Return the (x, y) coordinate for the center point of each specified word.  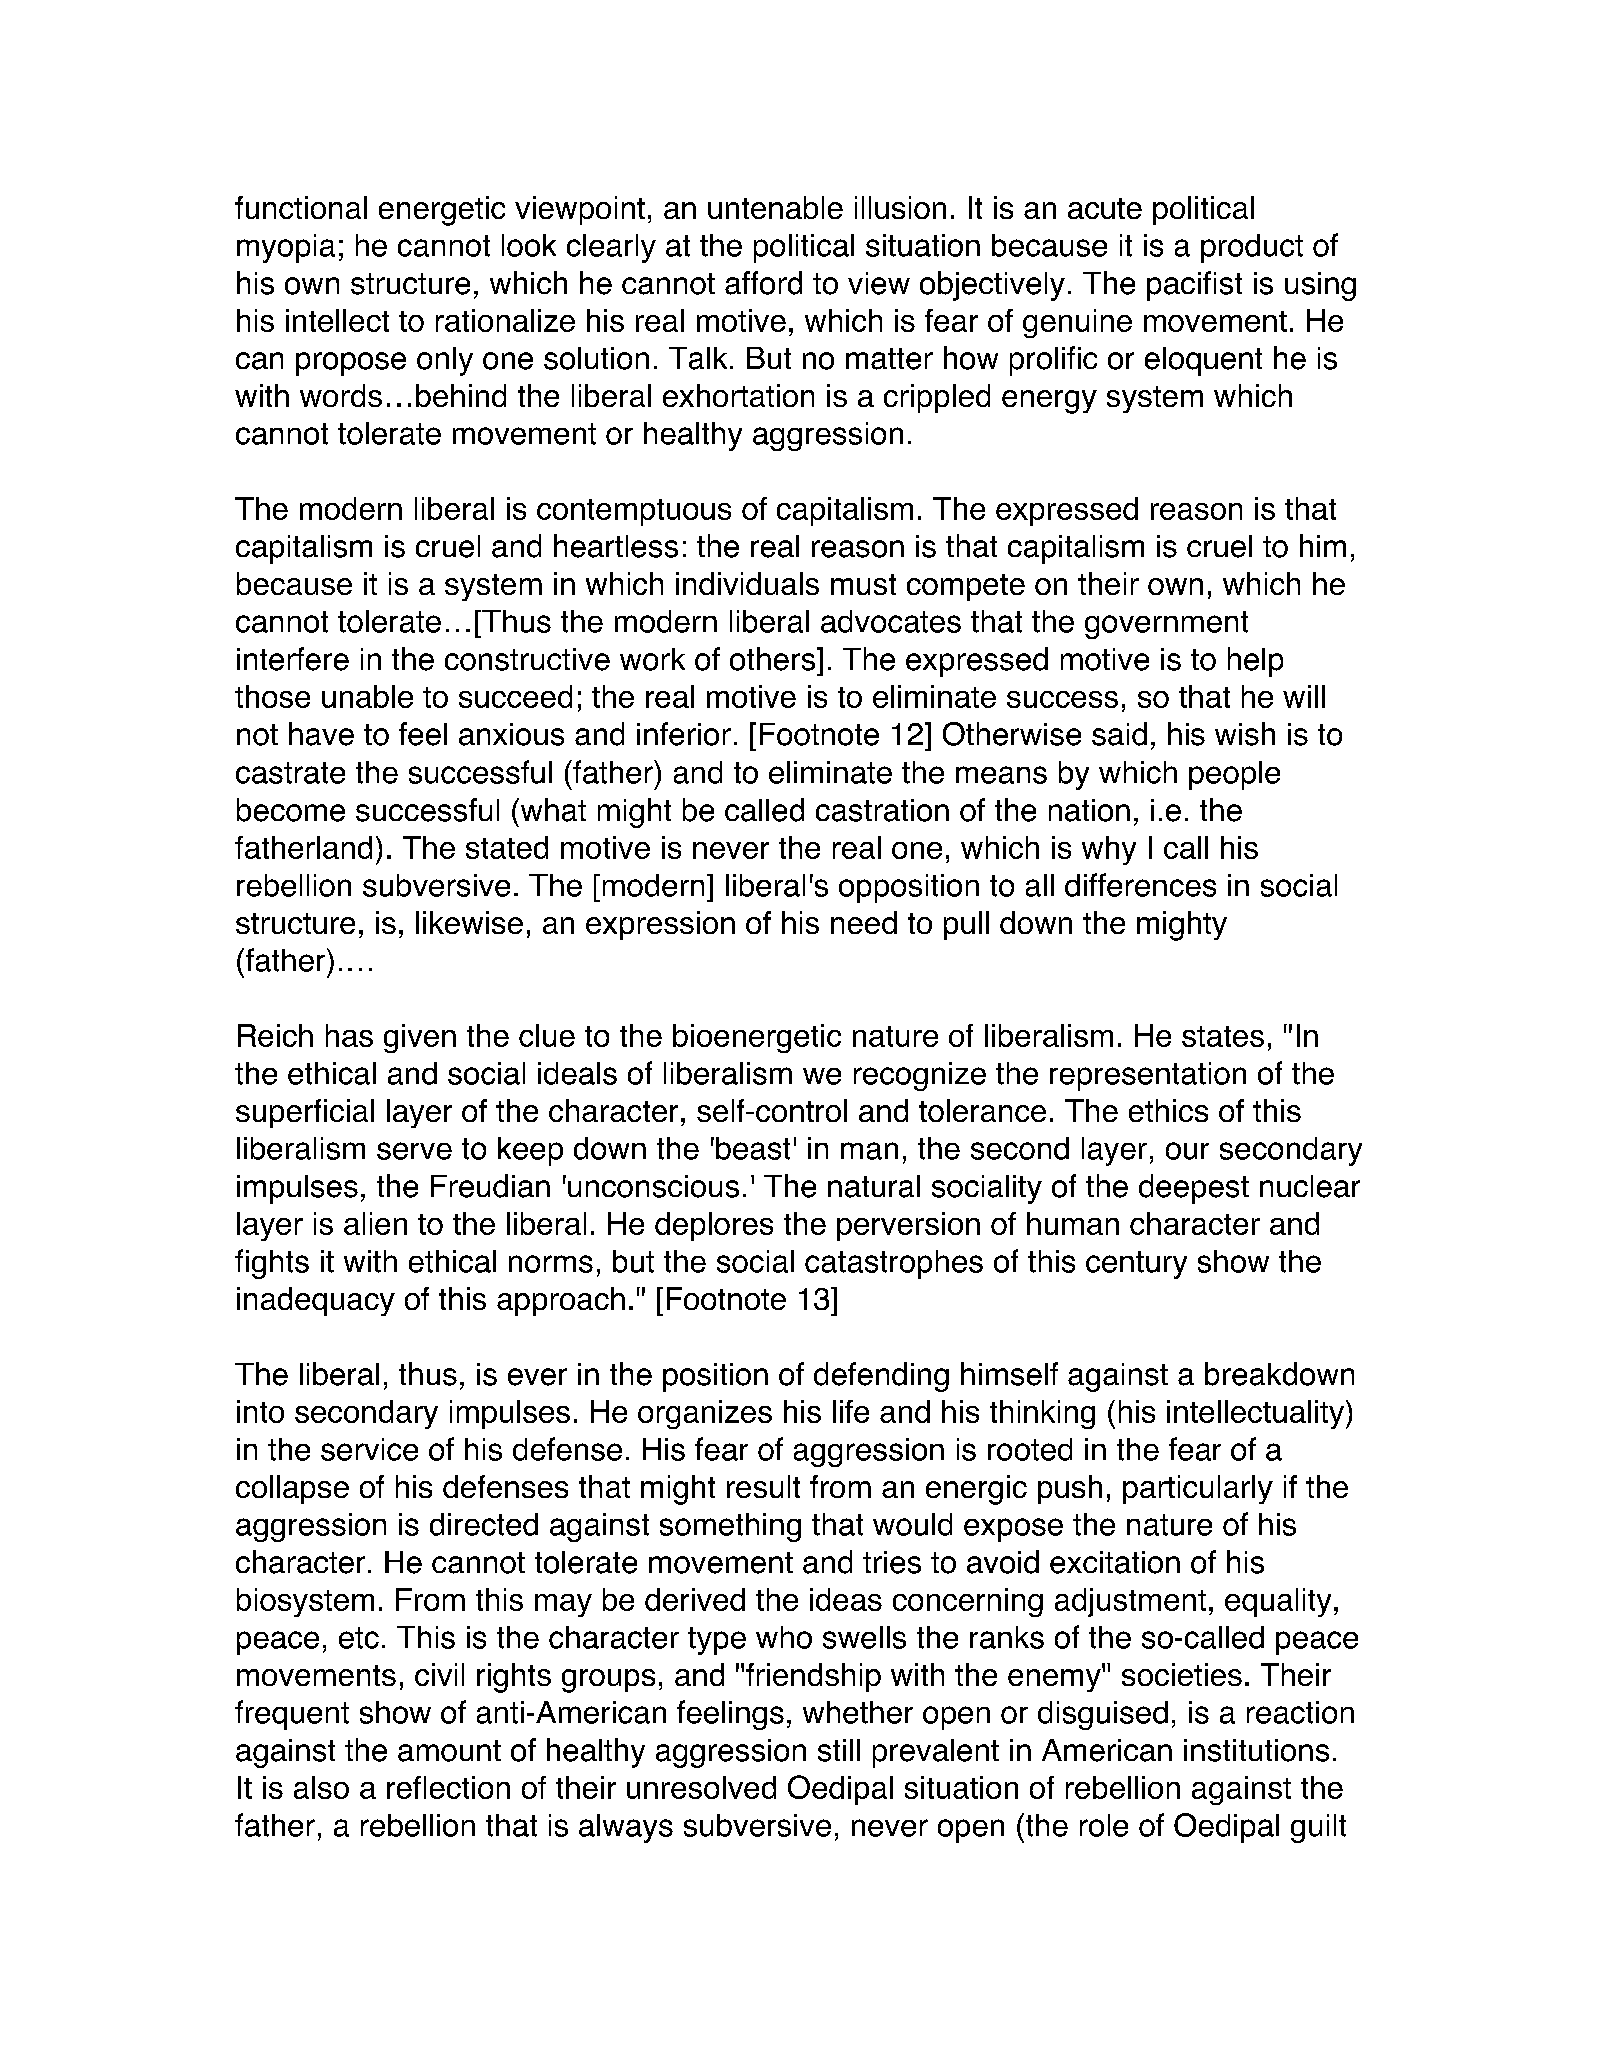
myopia (286, 248)
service (369, 1449)
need (864, 922)
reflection (448, 1787)
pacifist (1194, 286)
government (1166, 625)
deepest (1194, 1189)
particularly (1198, 1489)
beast (753, 1148)
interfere (293, 659)
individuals (747, 583)
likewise (469, 922)
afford (763, 283)
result (763, 1486)
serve (414, 1151)
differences (1140, 885)
